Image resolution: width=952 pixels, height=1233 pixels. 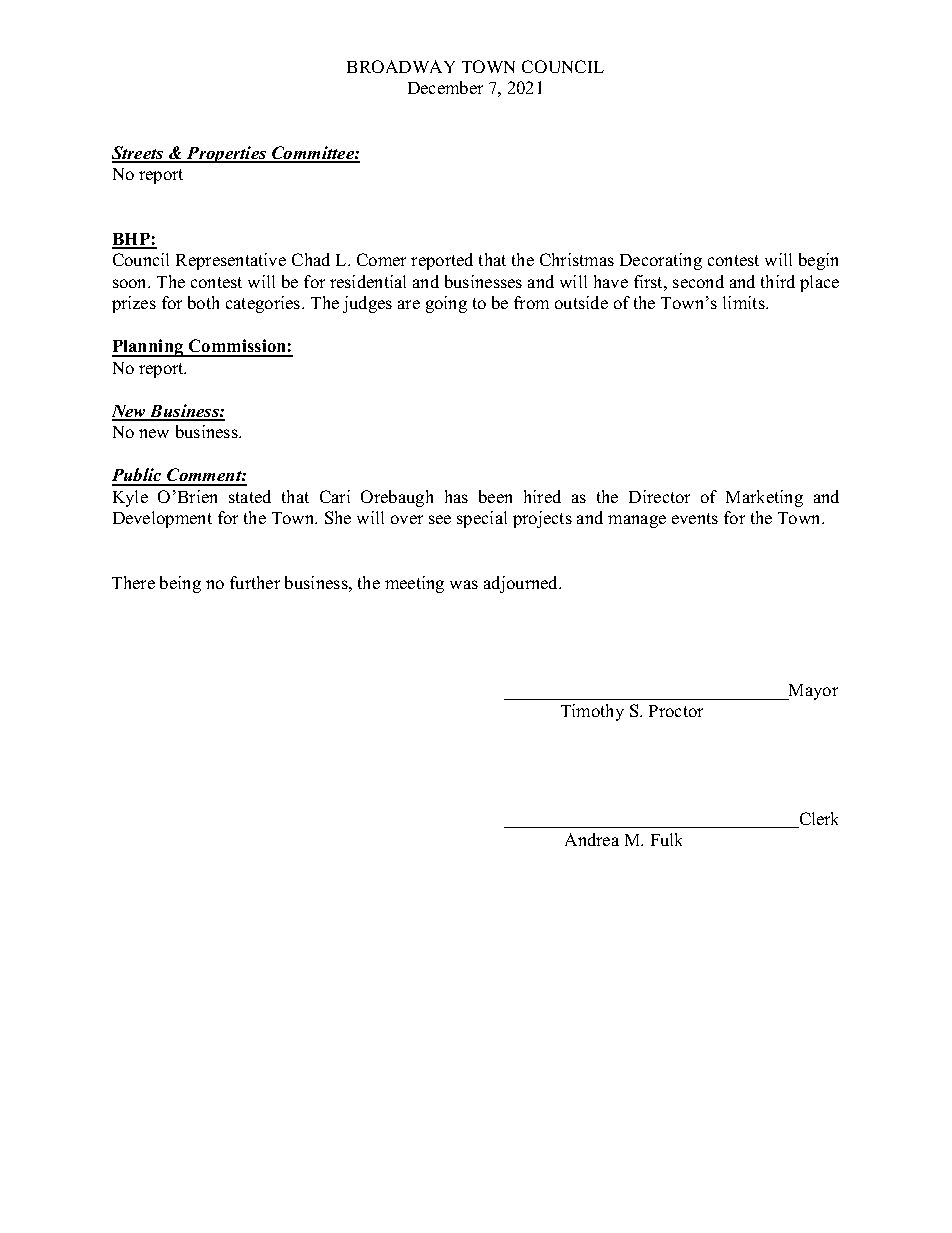 What do you see at coordinates (227, 154) in the screenshot?
I see `Properties` at bounding box center [227, 154].
